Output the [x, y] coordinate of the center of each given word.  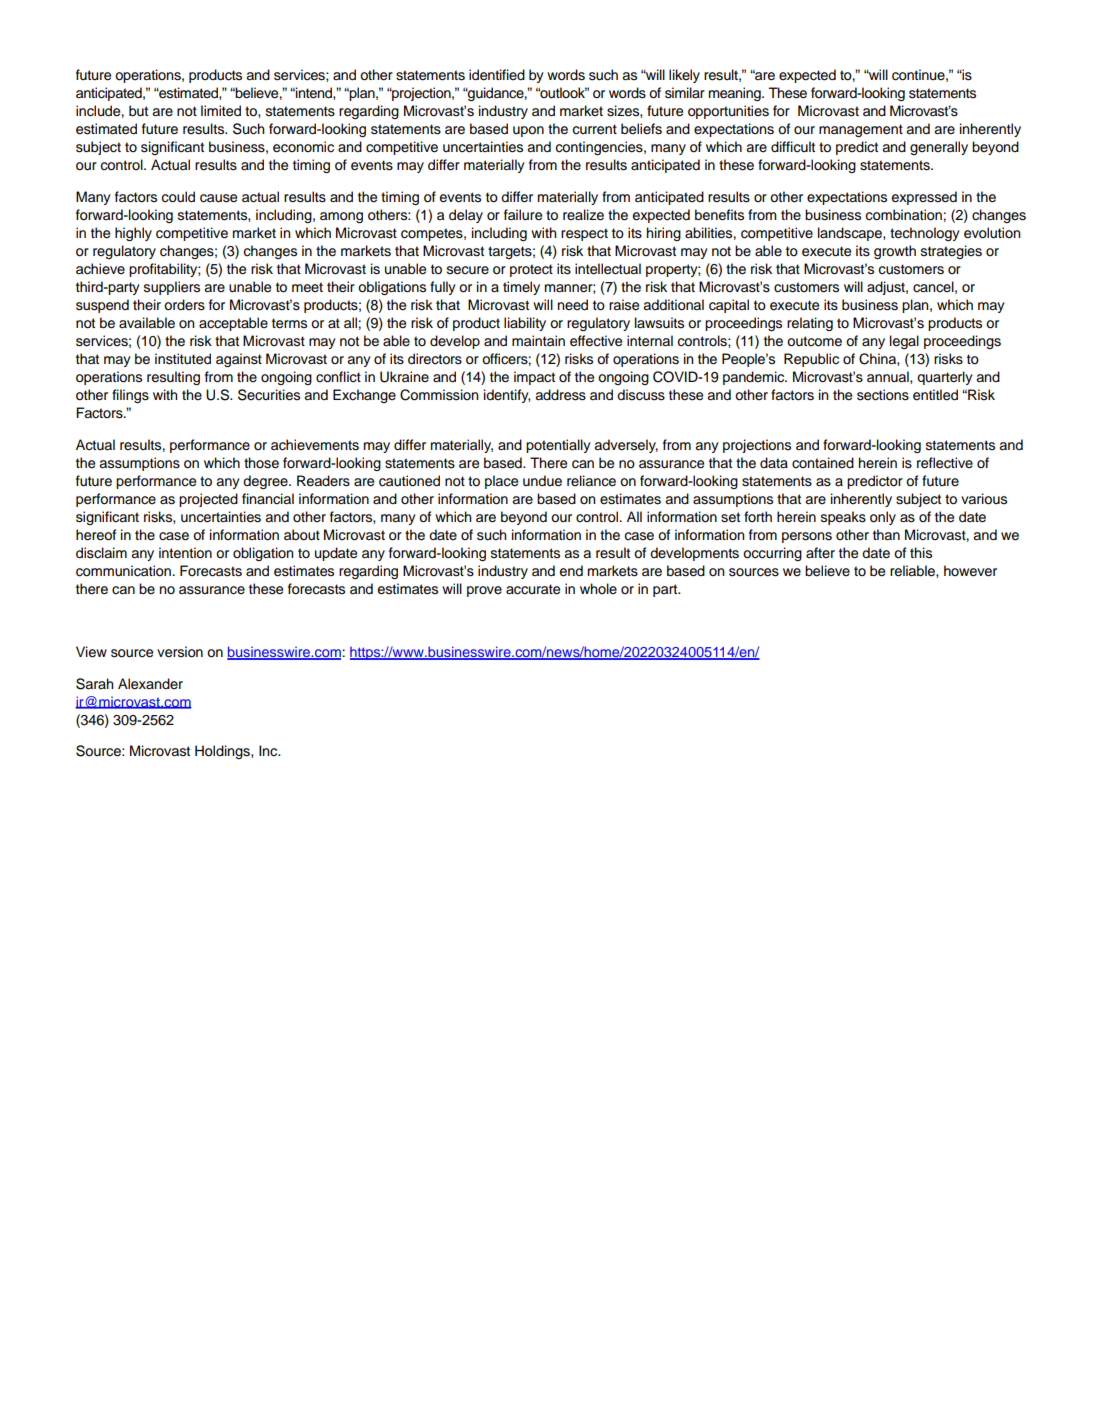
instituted [183, 359]
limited [221, 111]
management [861, 130]
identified [497, 75]
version [180, 652]
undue [542, 481]
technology [925, 234]
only [883, 518]
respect [584, 234]
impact [534, 378]
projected [208, 500]
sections [883, 395]
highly [133, 234]
